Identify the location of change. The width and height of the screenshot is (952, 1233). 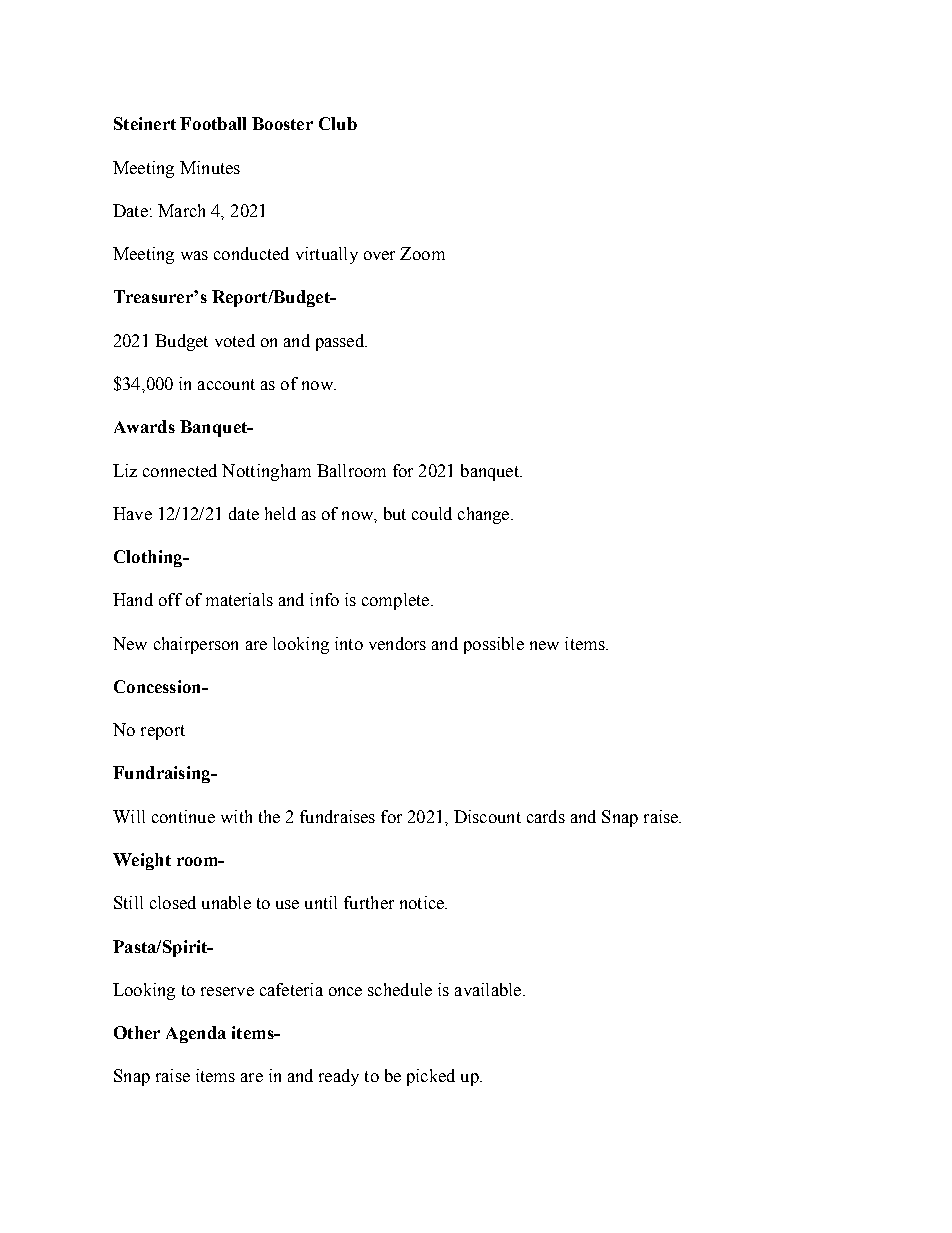
(485, 515).
